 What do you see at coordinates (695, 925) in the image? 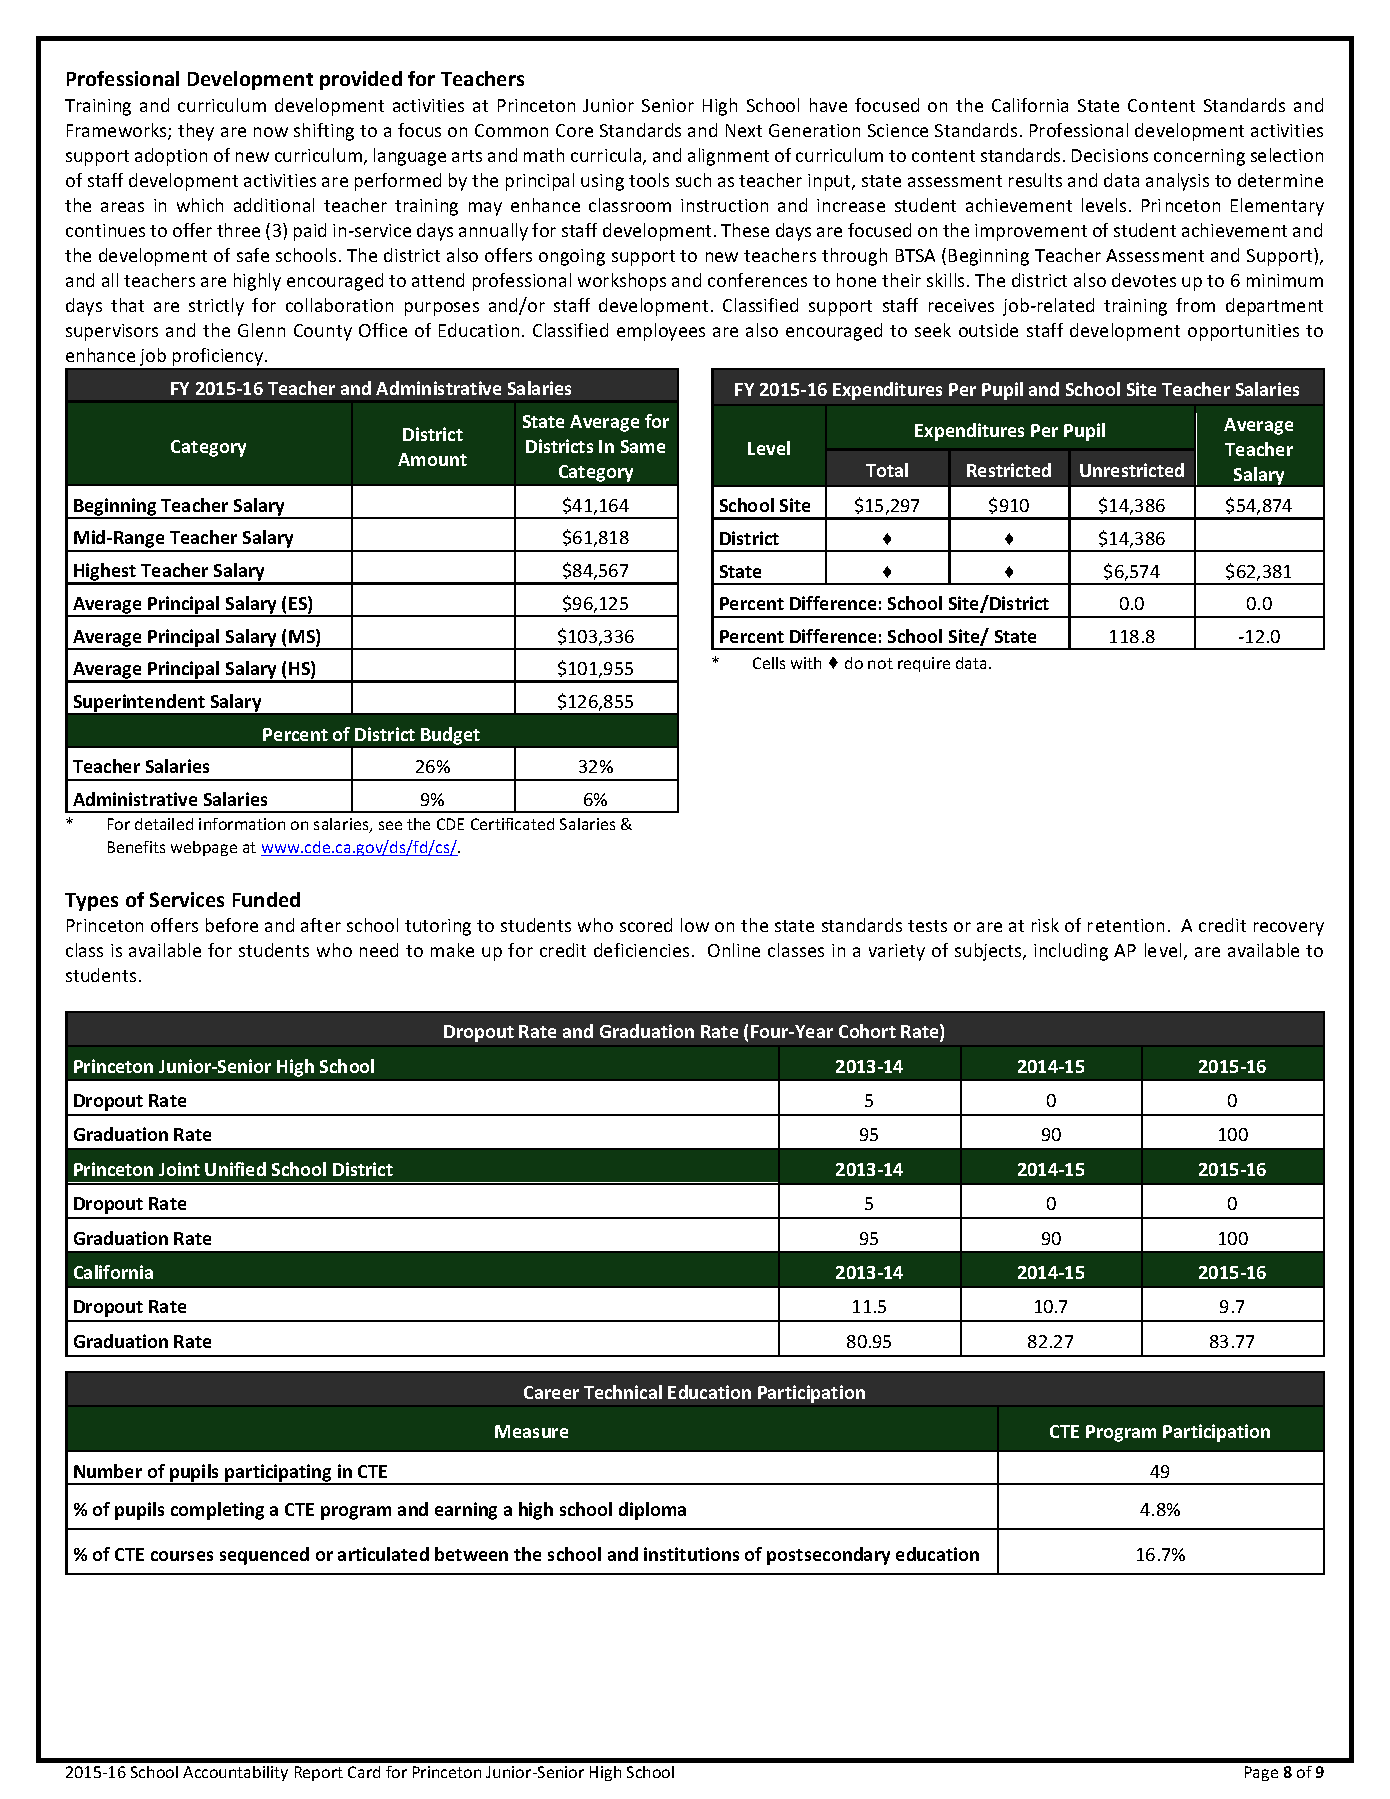
I see `low` at bounding box center [695, 925].
